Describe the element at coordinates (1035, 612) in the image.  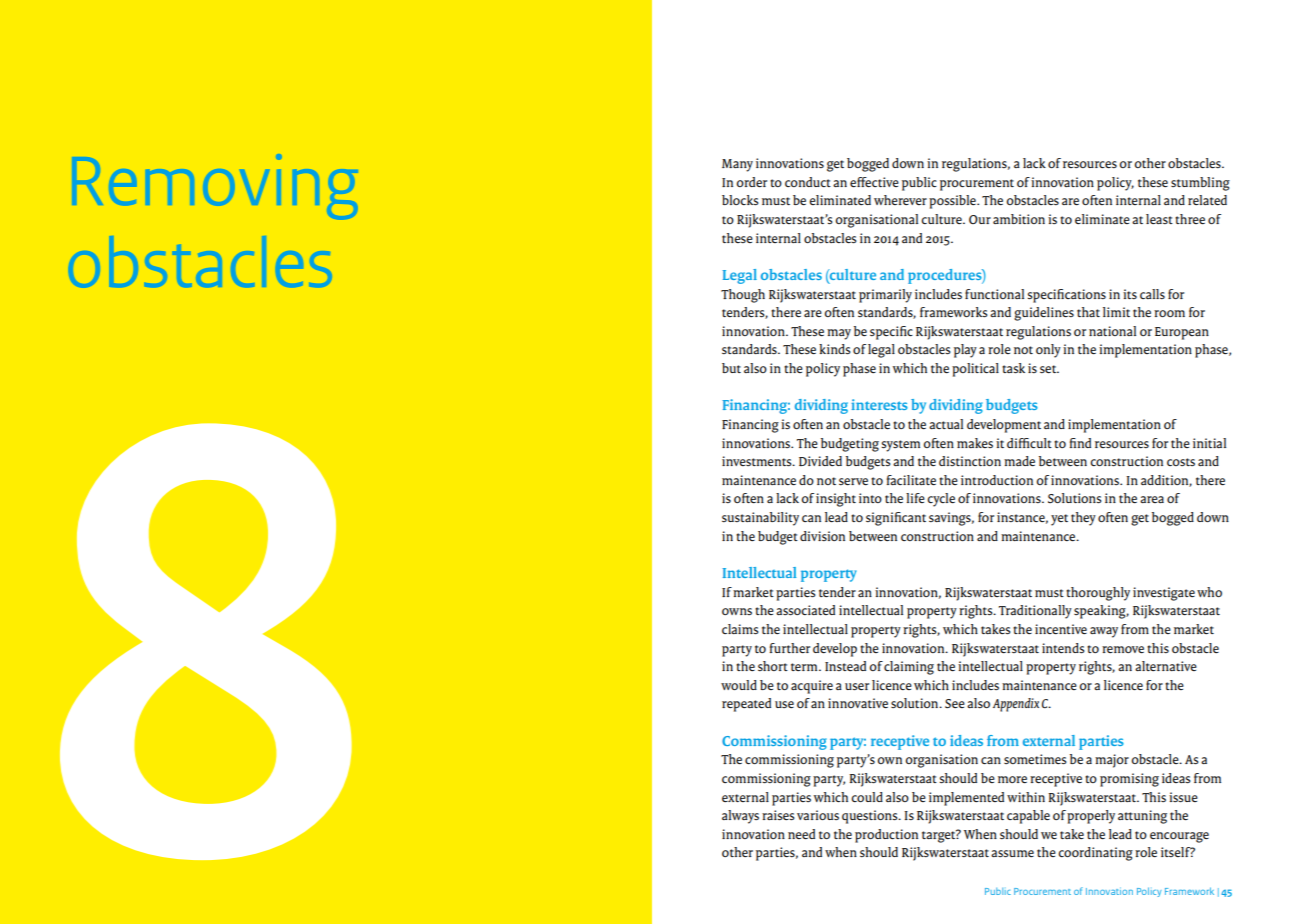
I see `Traditionally` at that location.
